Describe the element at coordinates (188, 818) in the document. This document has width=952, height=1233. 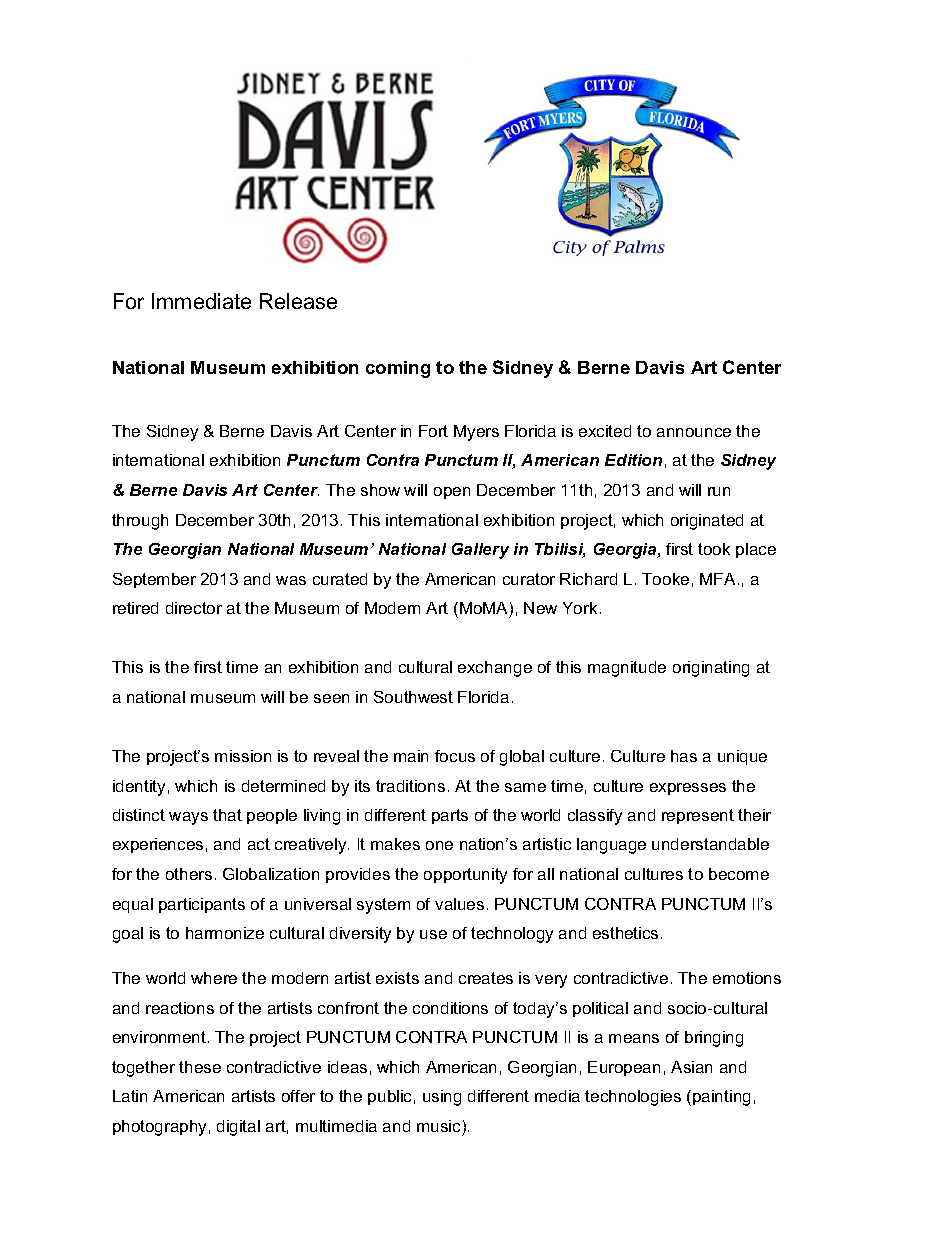
I see `ways` at that location.
